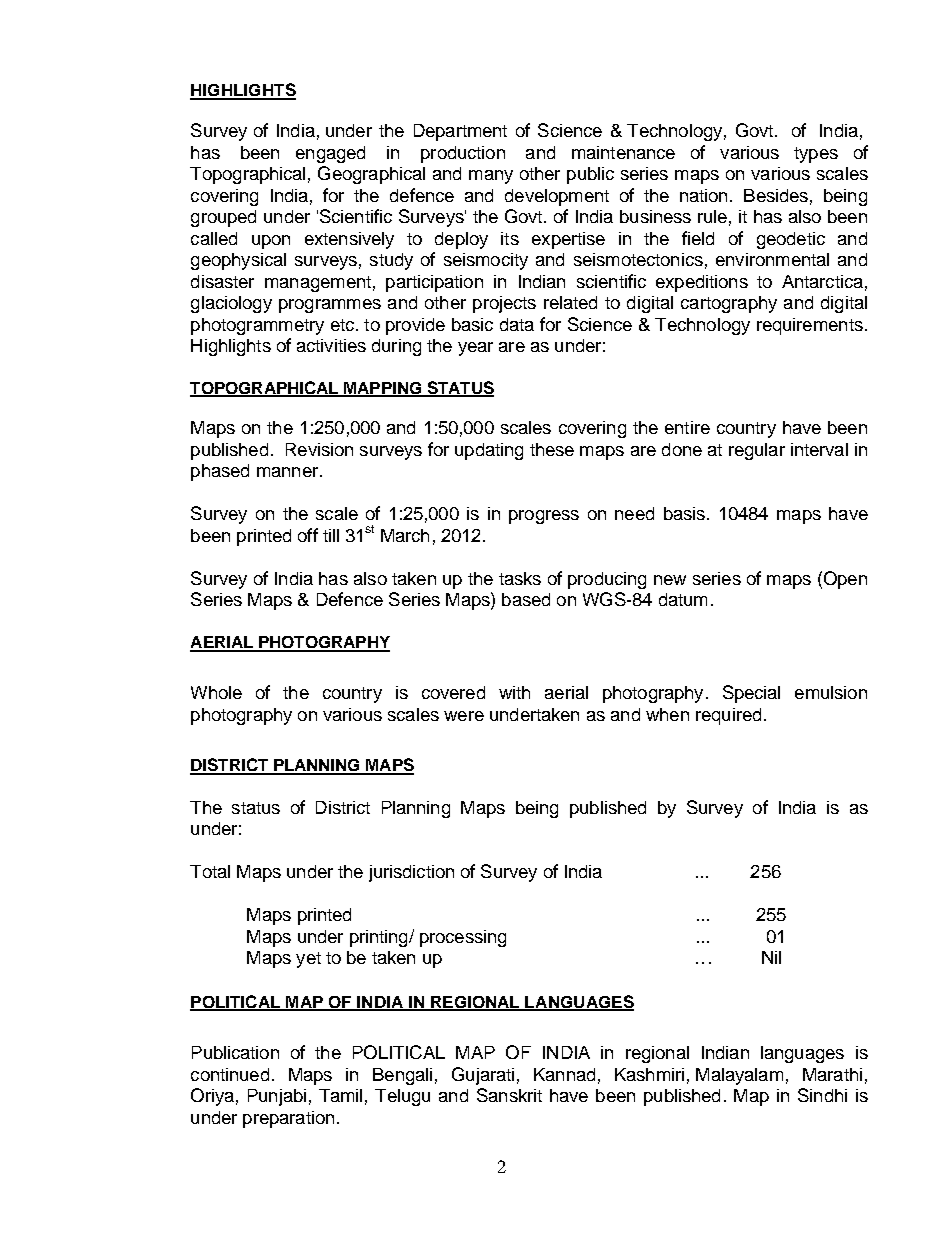 The width and height of the screenshot is (952, 1233). I want to click on Sanskrit, so click(509, 1095).
